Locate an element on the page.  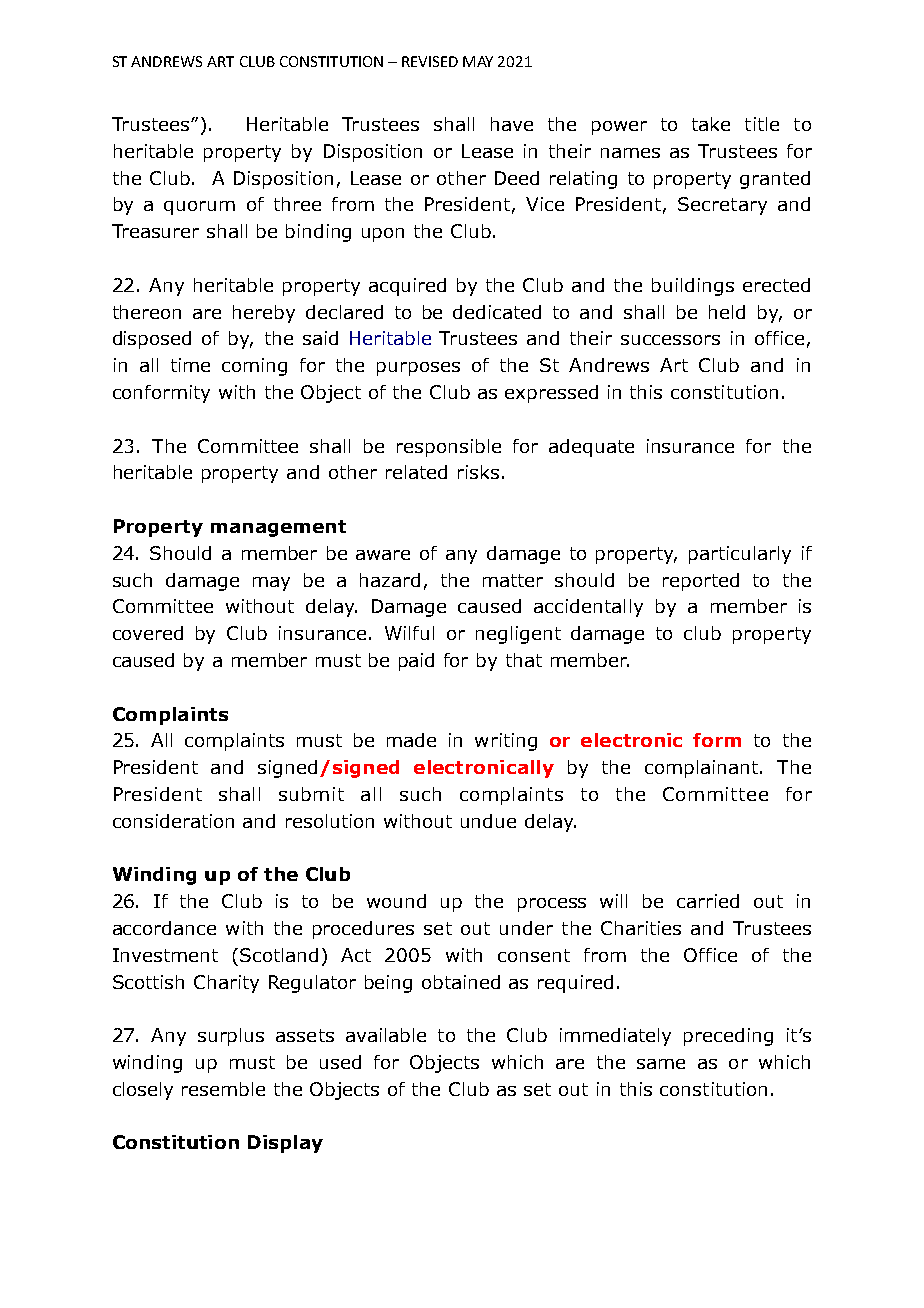
take is located at coordinates (711, 124).
